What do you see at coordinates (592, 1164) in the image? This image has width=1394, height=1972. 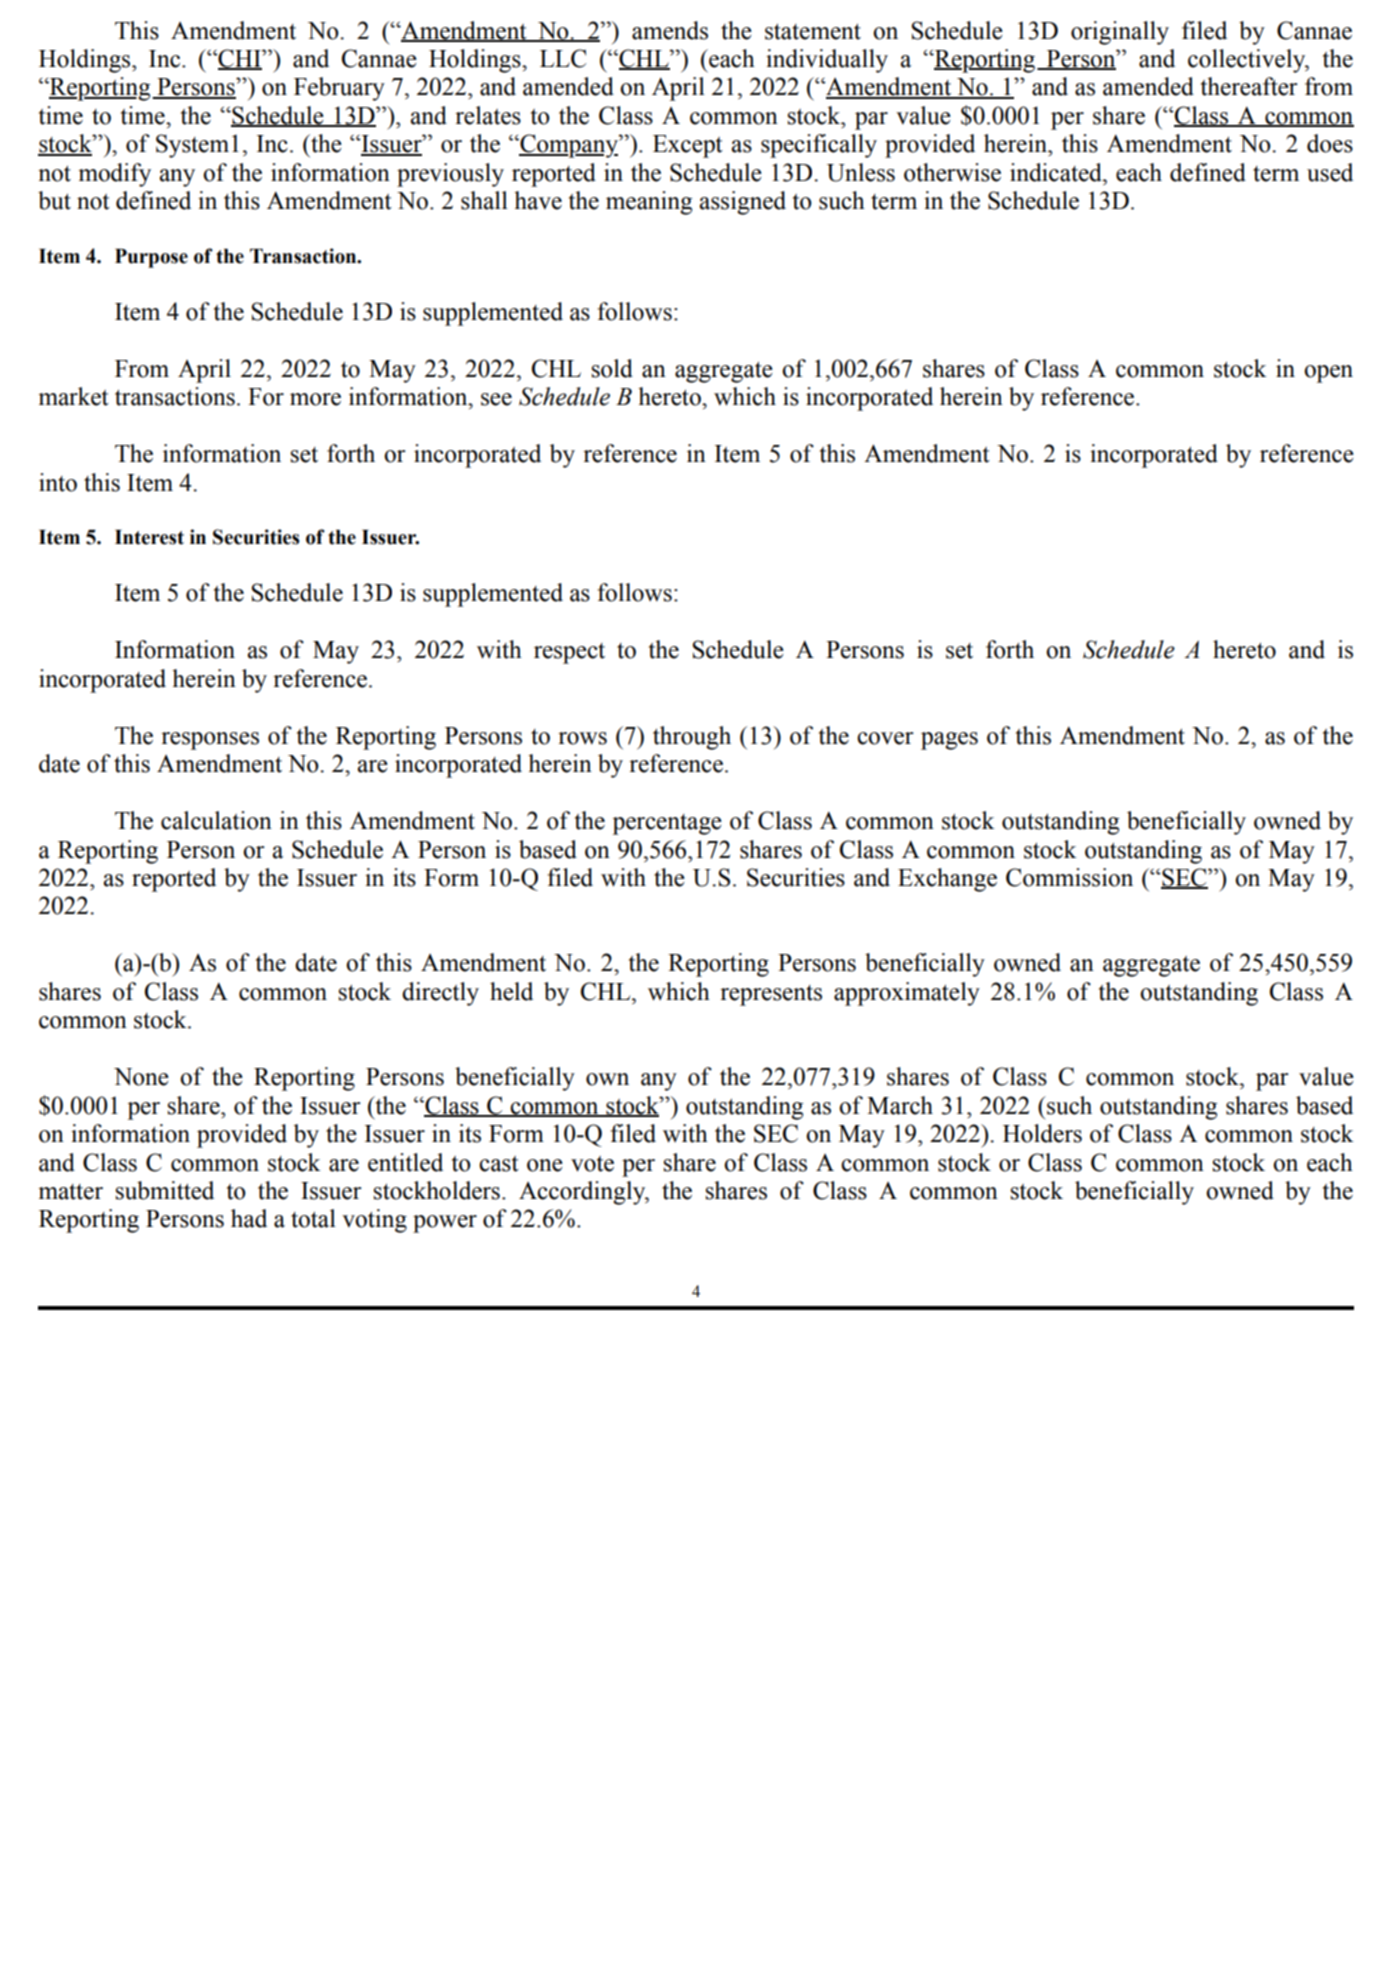 I see `vote` at bounding box center [592, 1164].
